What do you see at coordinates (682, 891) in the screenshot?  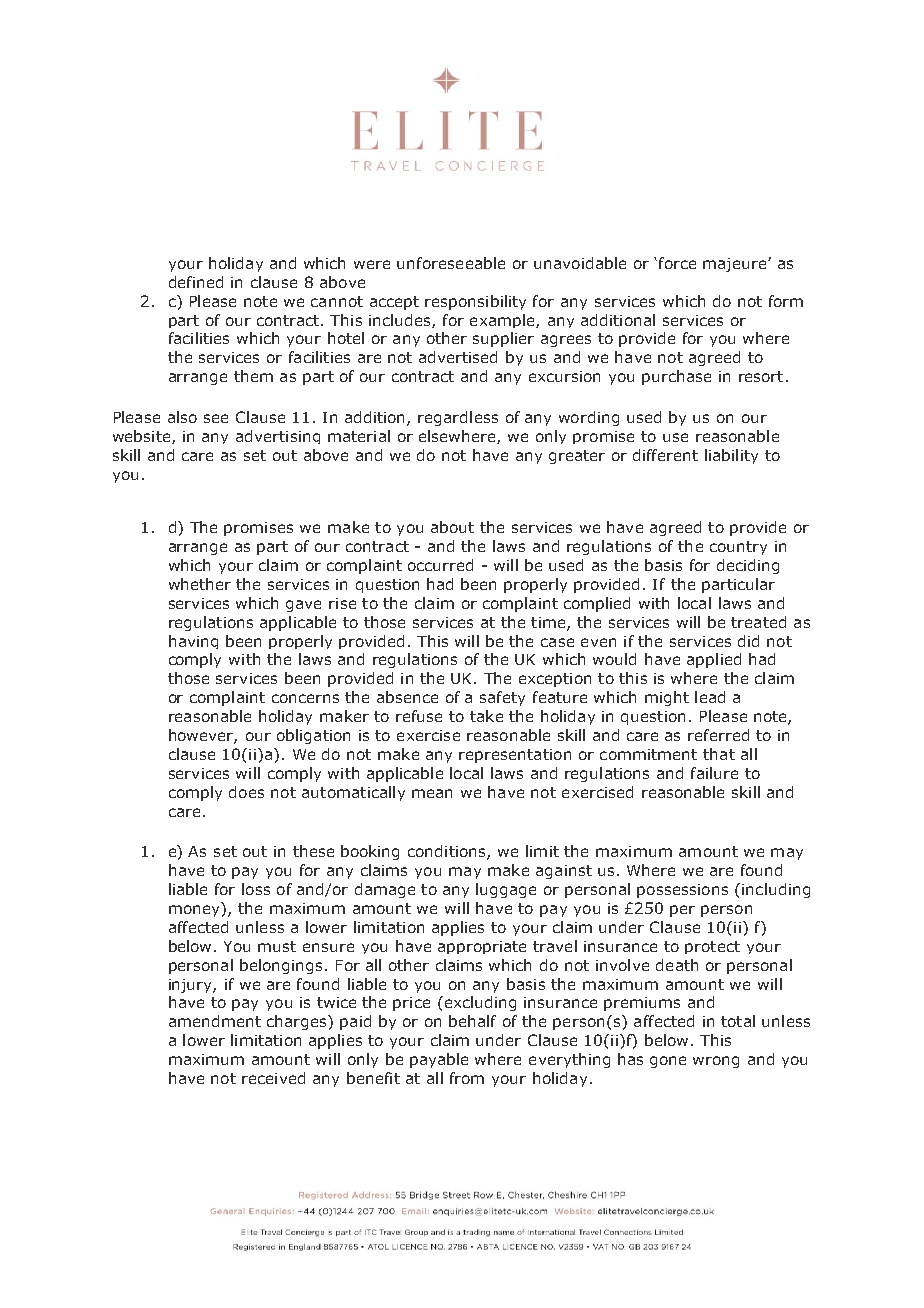 I see `possessions` at bounding box center [682, 891].
